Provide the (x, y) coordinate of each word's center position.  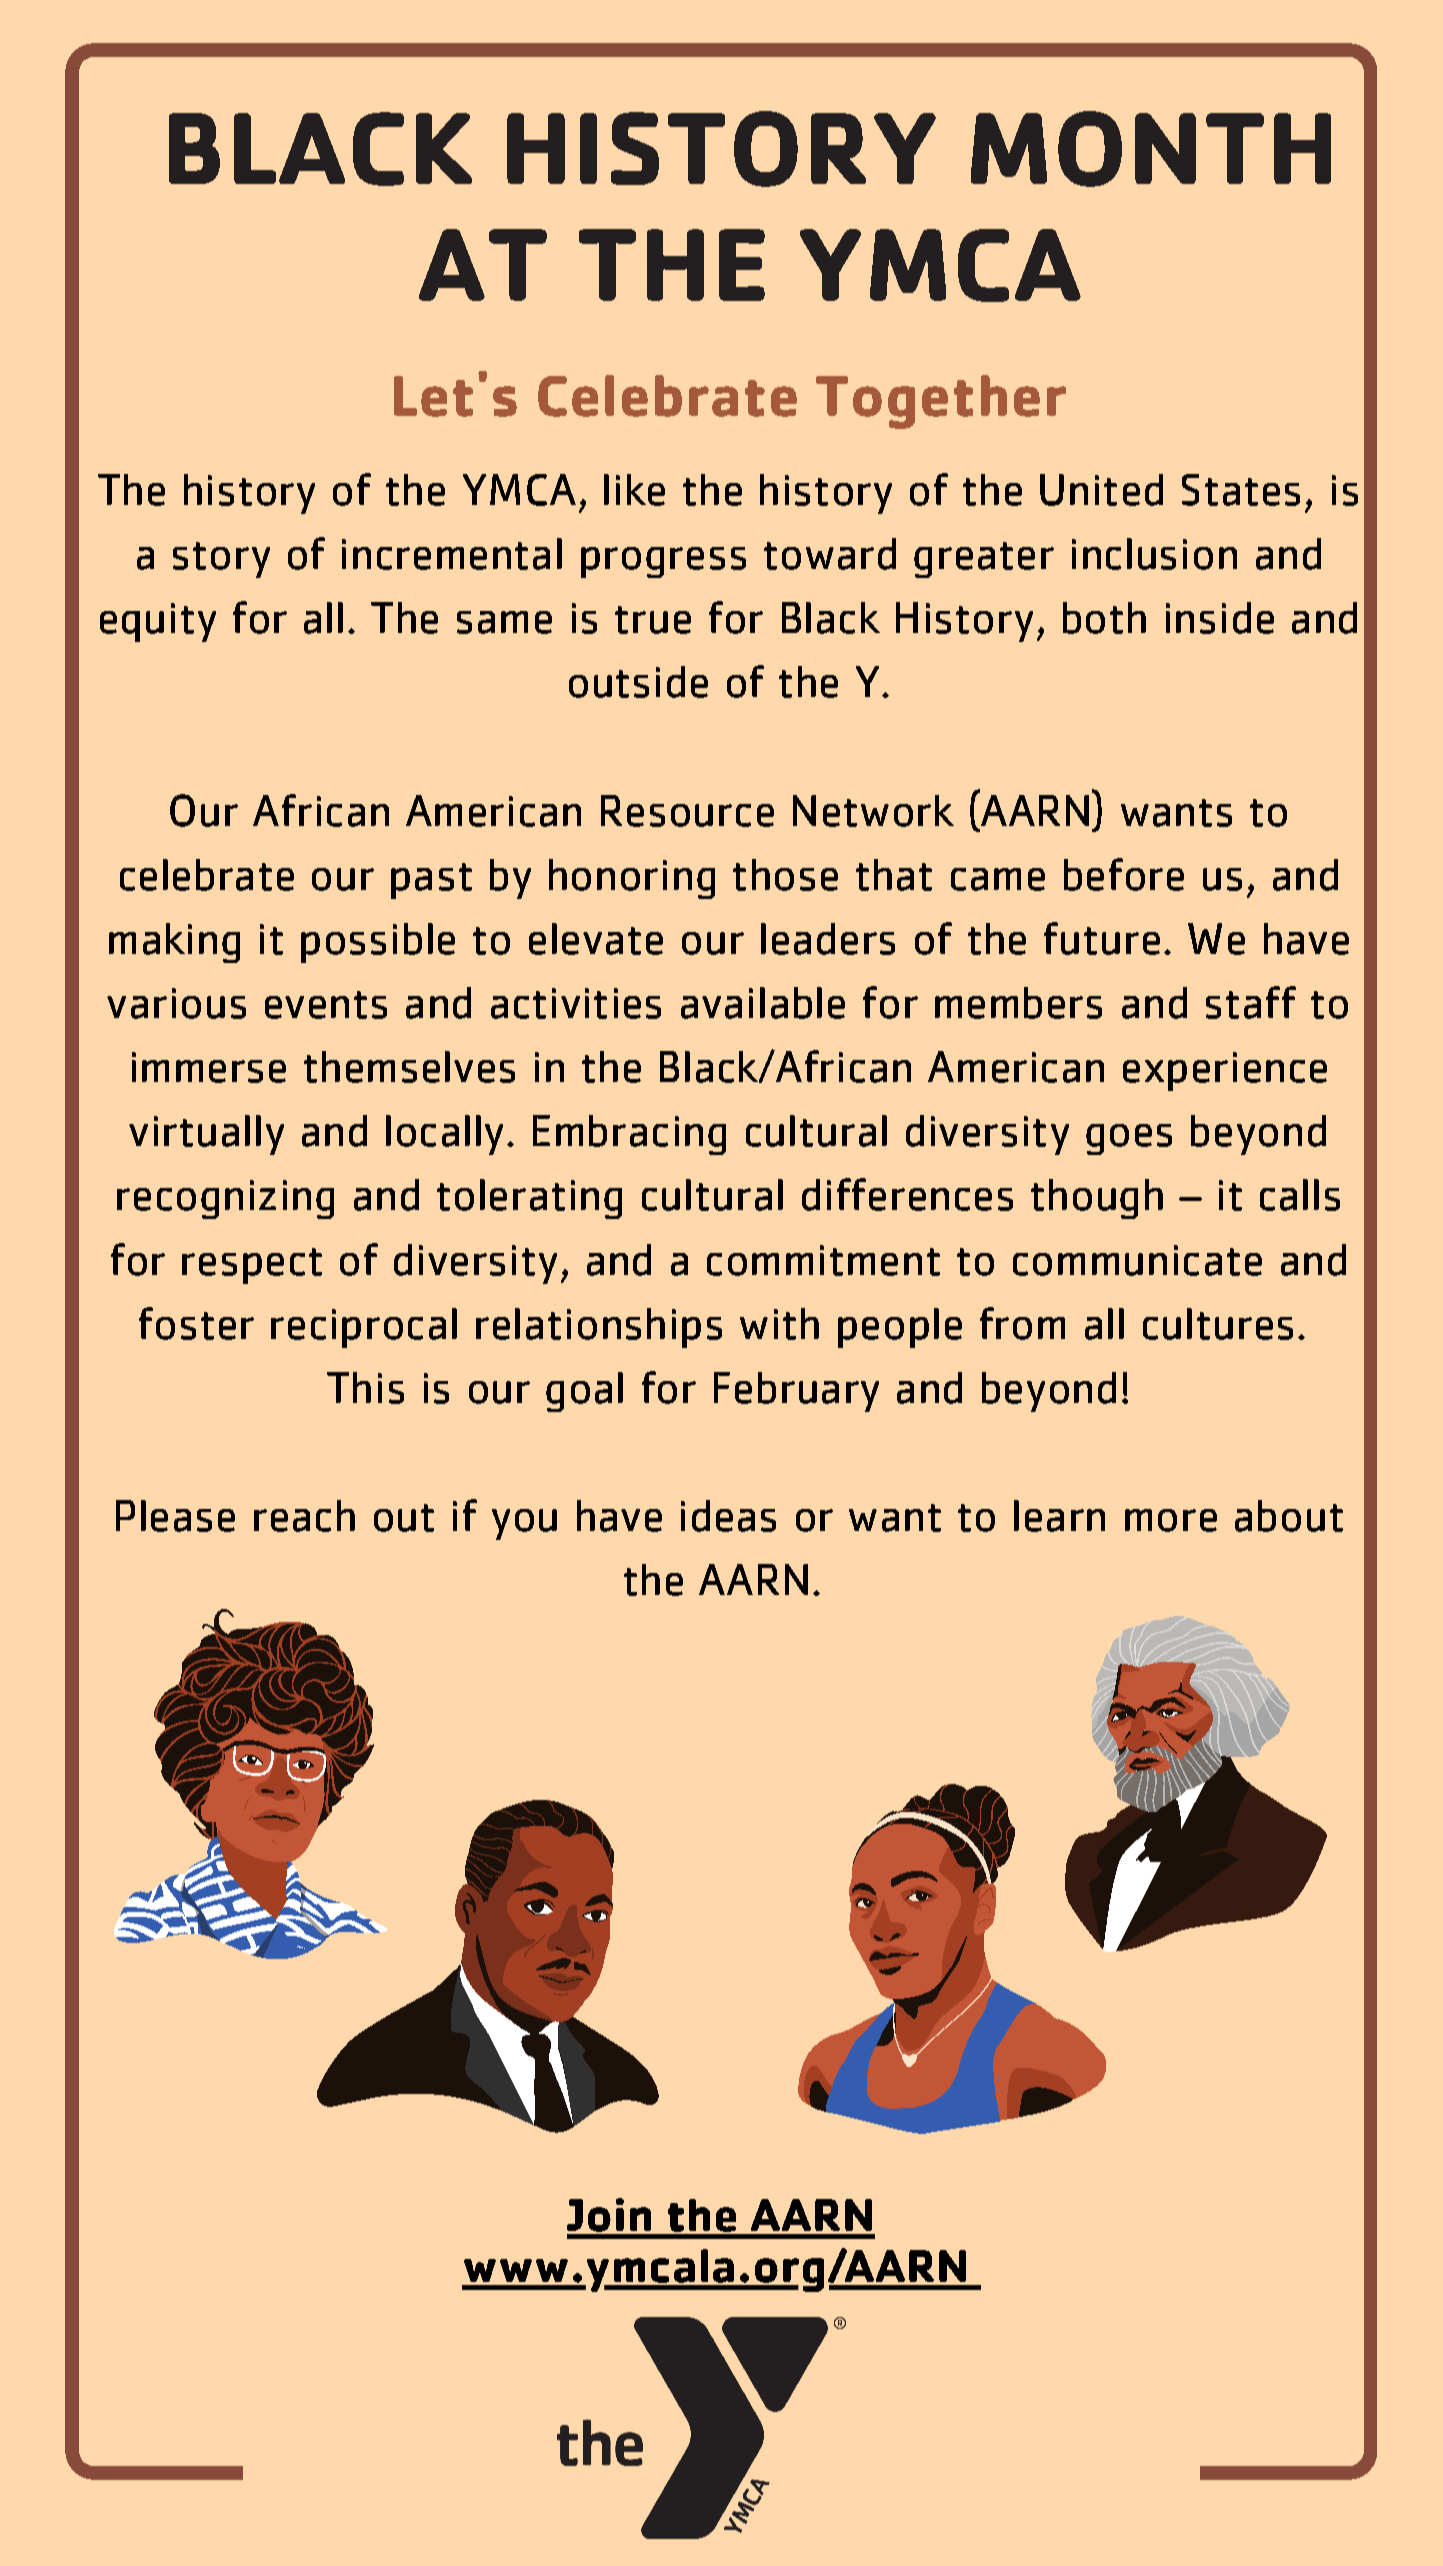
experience (1225, 1071)
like (634, 490)
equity (158, 622)
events (326, 1005)
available (763, 1003)
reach (304, 1516)
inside (1220, 618)
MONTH (1151, 149)
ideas (728, 1516)
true (653, 620)
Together (941, 402)
